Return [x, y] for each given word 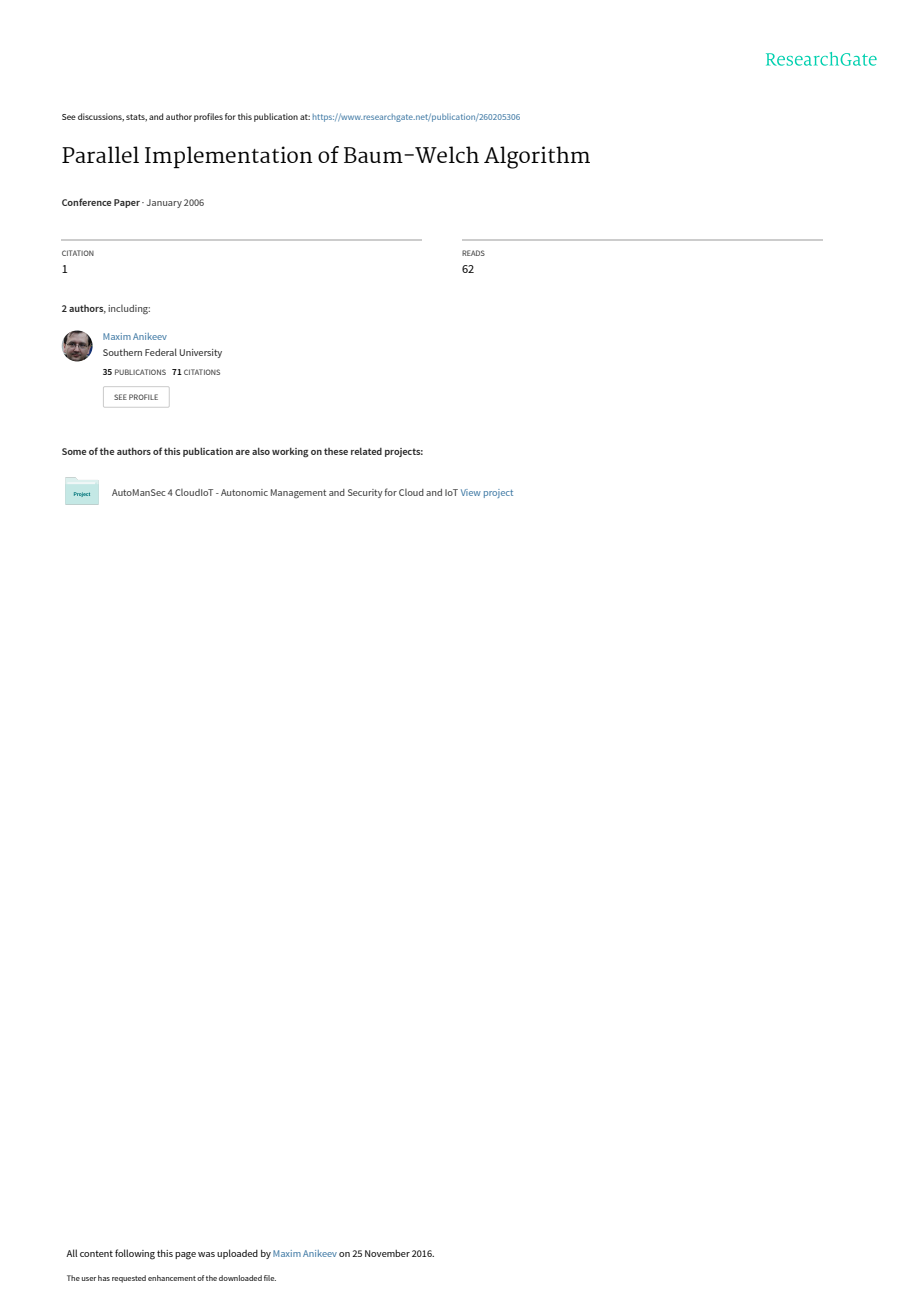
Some [74, 451]
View [471, 492]
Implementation [229, 157]
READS [473, 253]
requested [129, 1279]
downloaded [240, 1278]
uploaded [237, 1254]
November [387, 1253]
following [135, 1254]
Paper [127, 203]
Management [298, 494]
